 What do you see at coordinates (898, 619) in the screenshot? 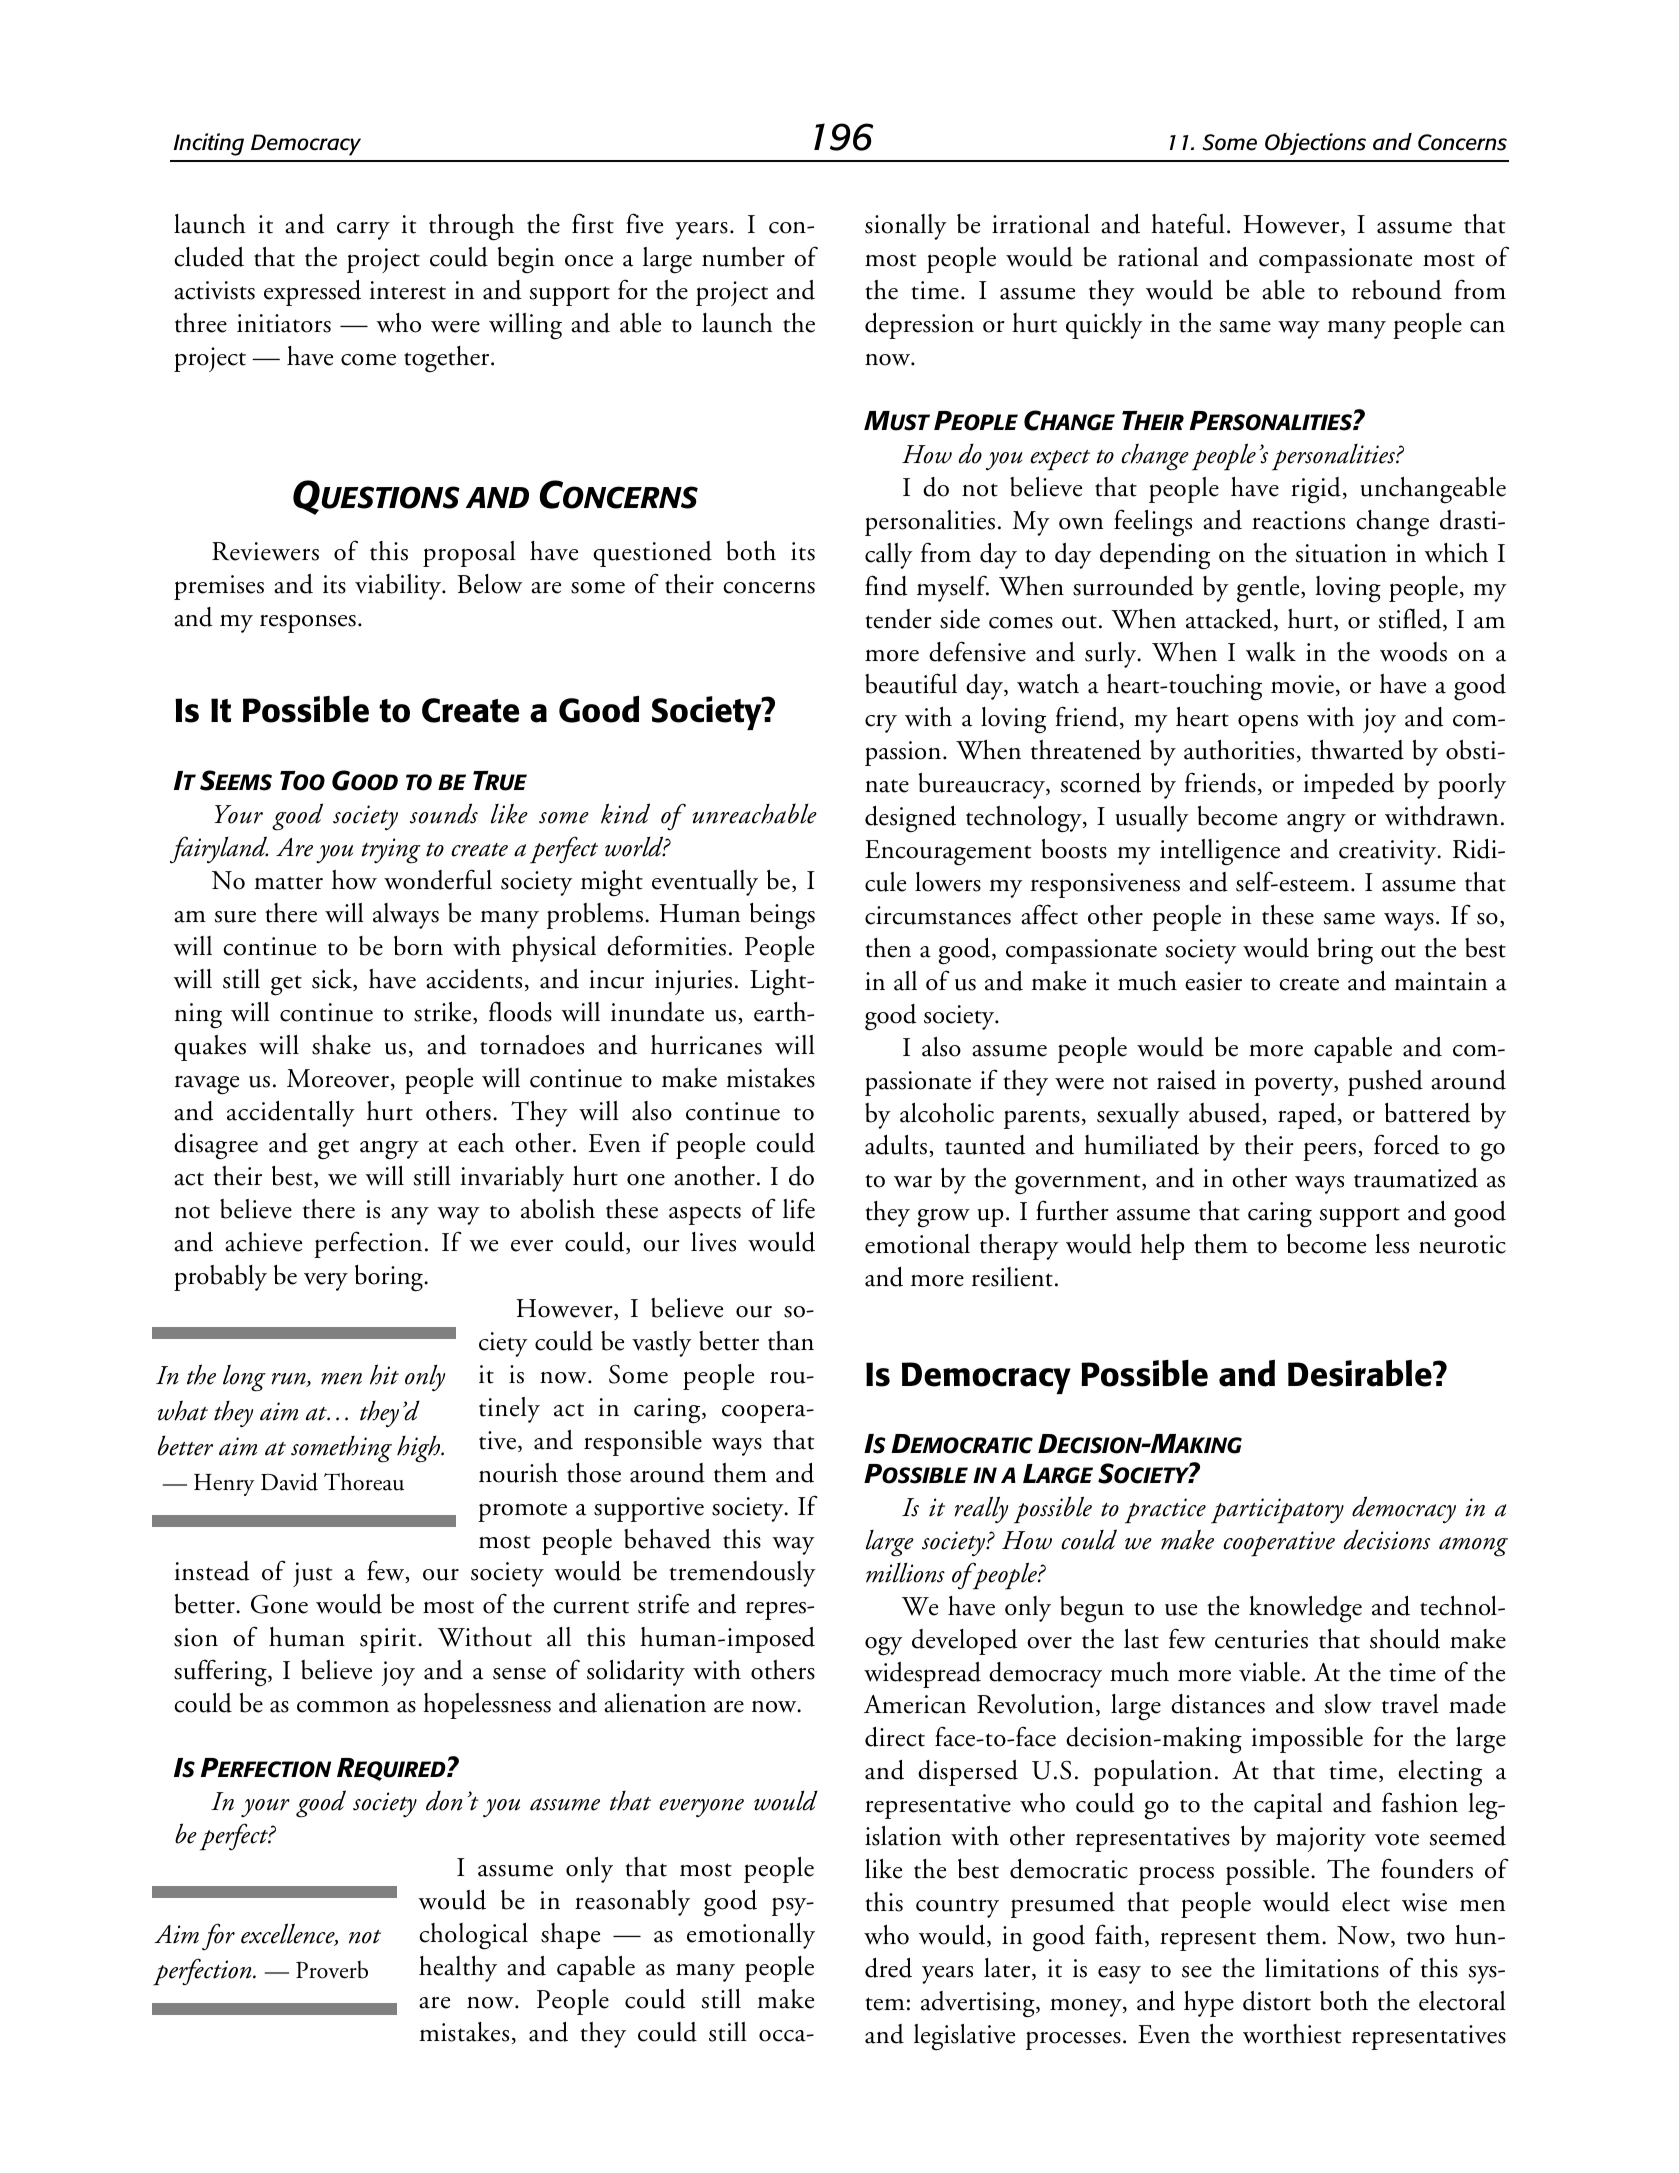
I see `tender` at bounding box center [898, 619].
